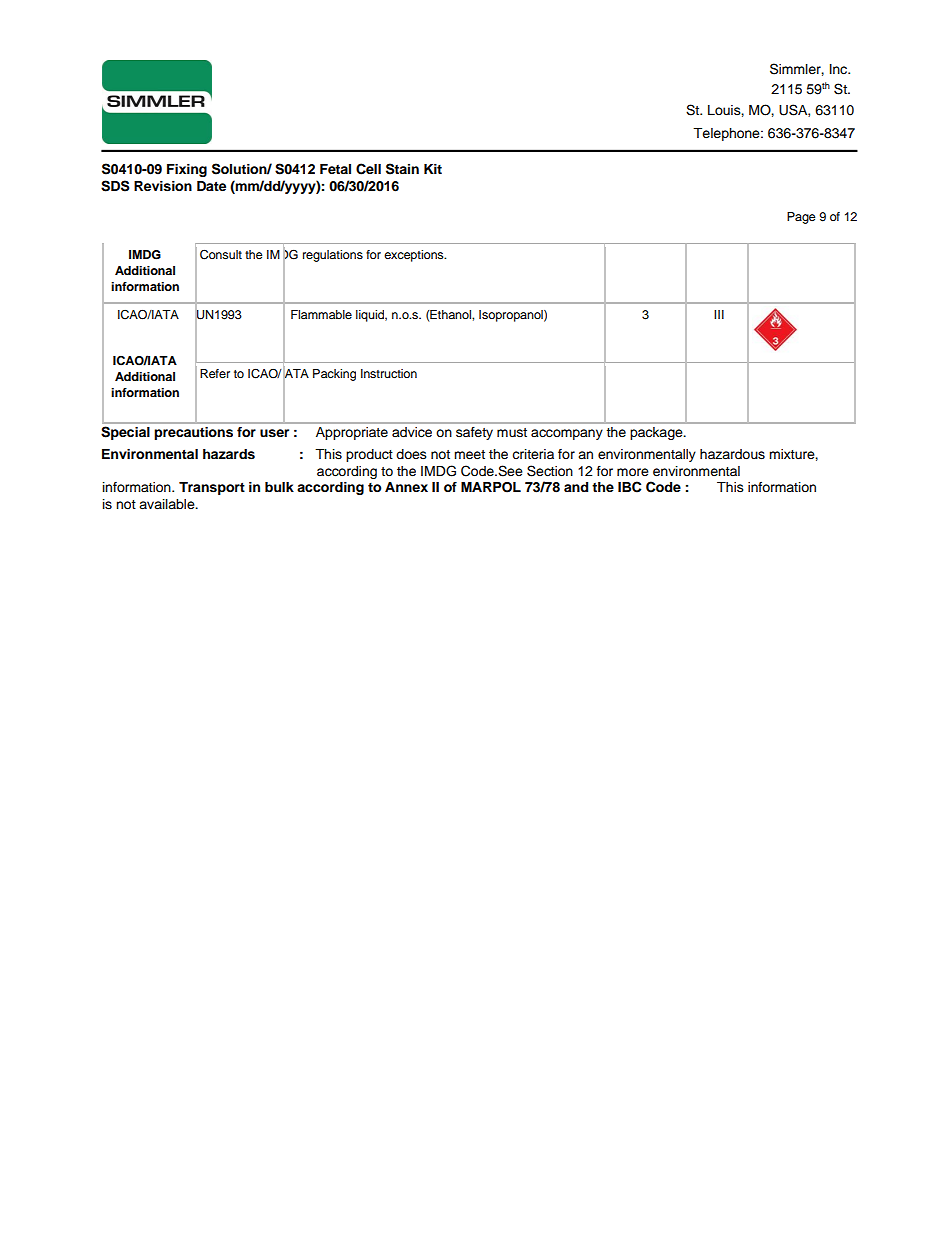 The width and height of the image is (952, 1233). I want to click on Fixing, so click(187, 170).
